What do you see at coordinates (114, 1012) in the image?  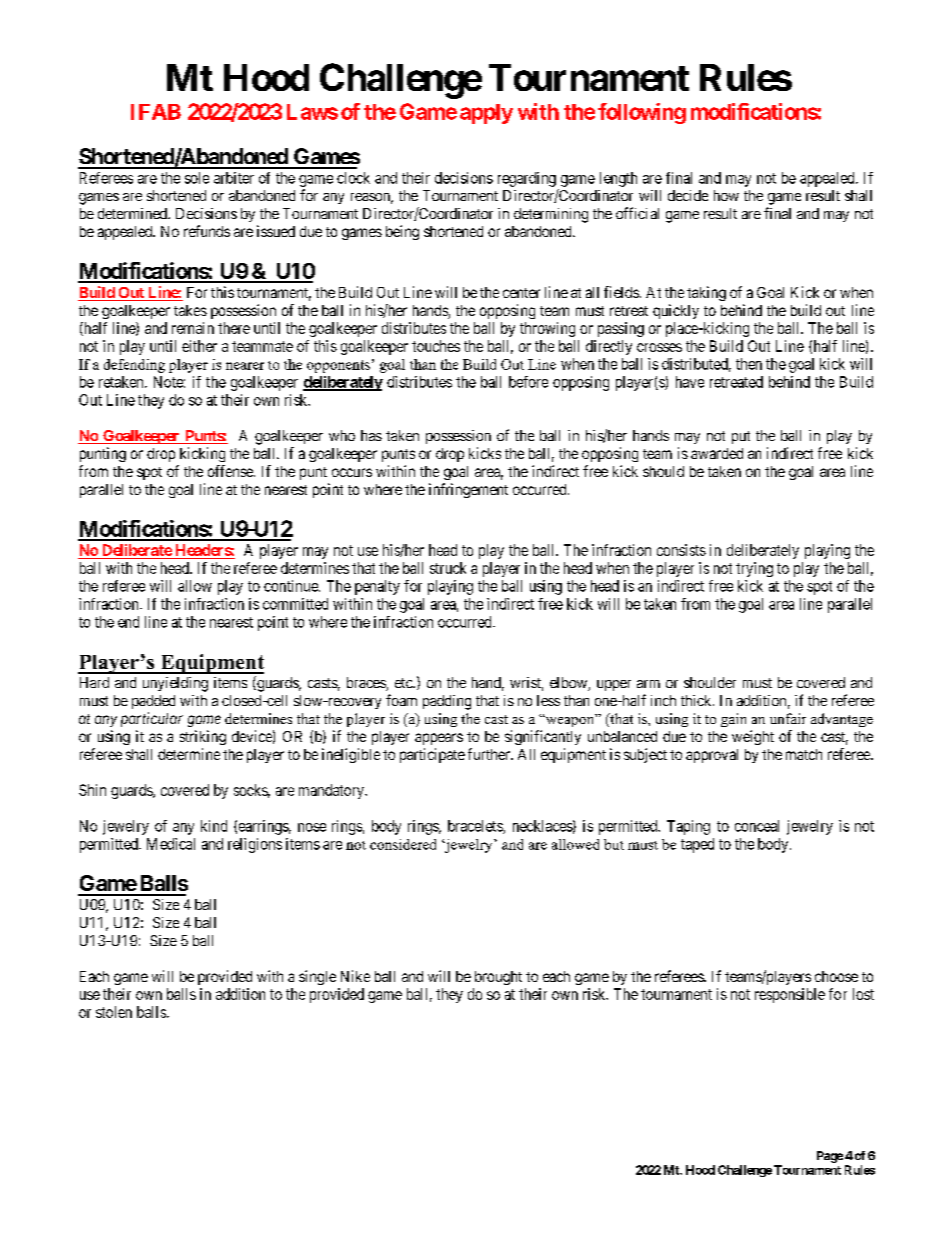 I see `stolen` at bounding box center [114, 1012].
